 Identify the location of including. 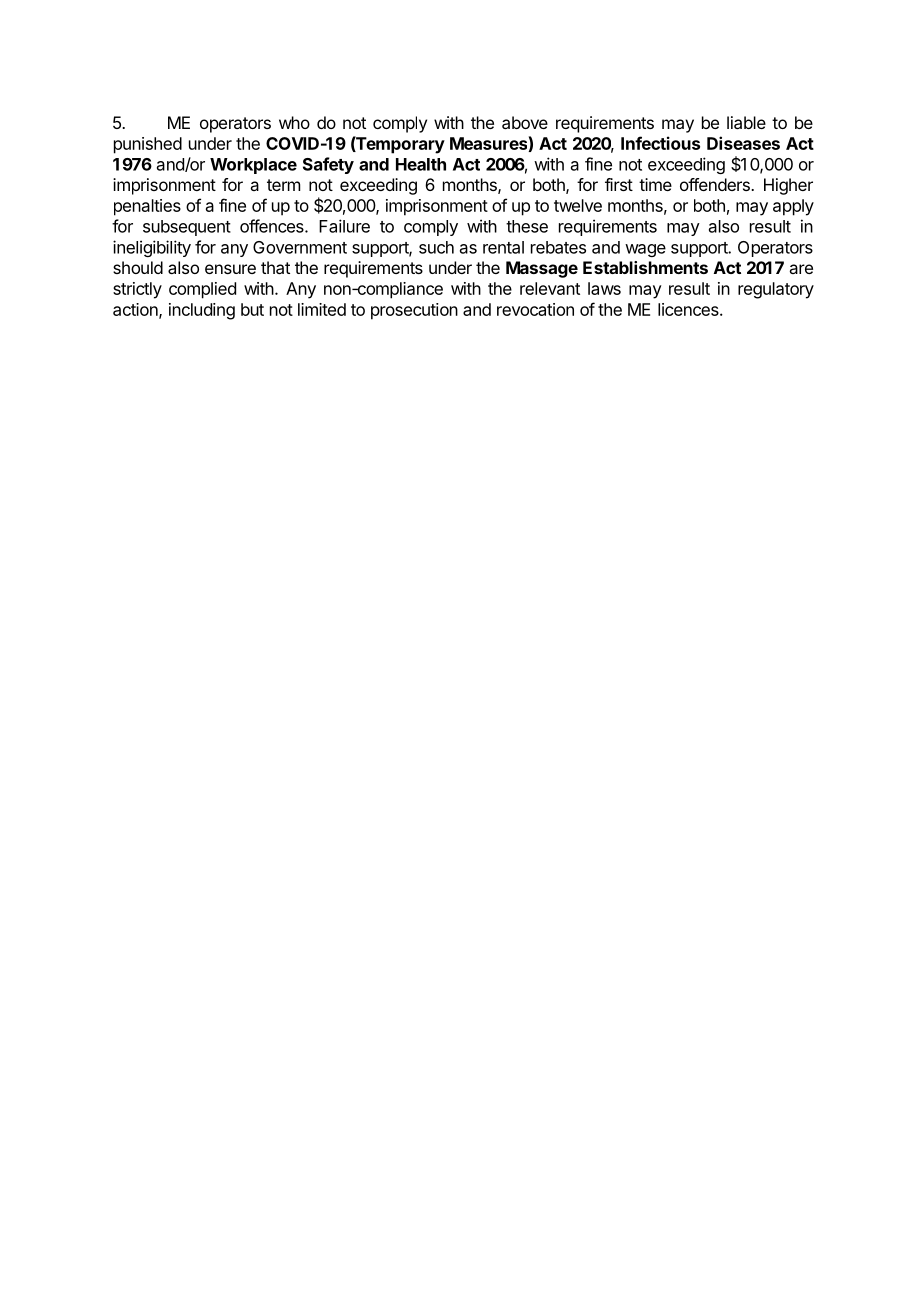
(202, 311).
